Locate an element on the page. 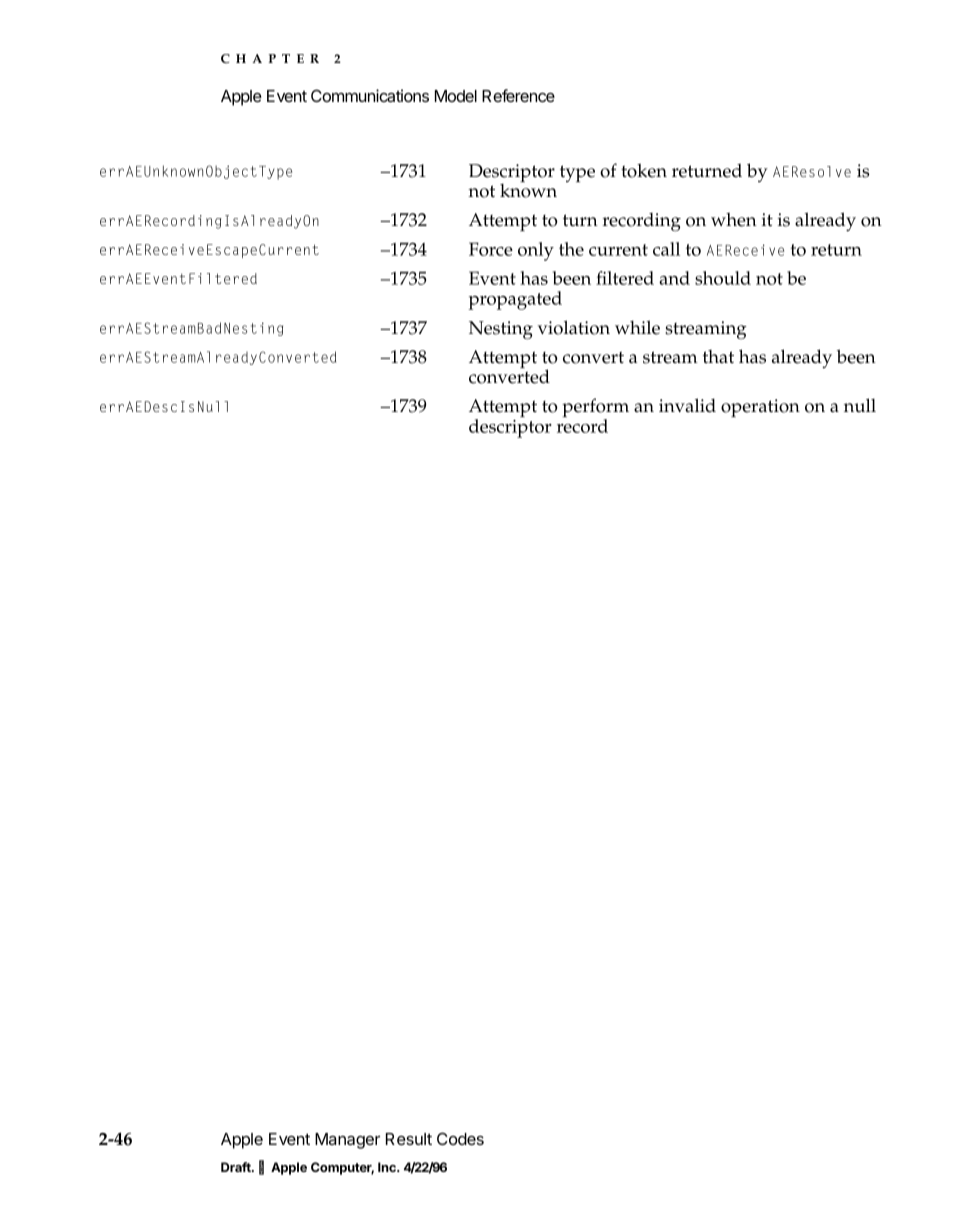  invalid is located at coordinates (687, 405).
